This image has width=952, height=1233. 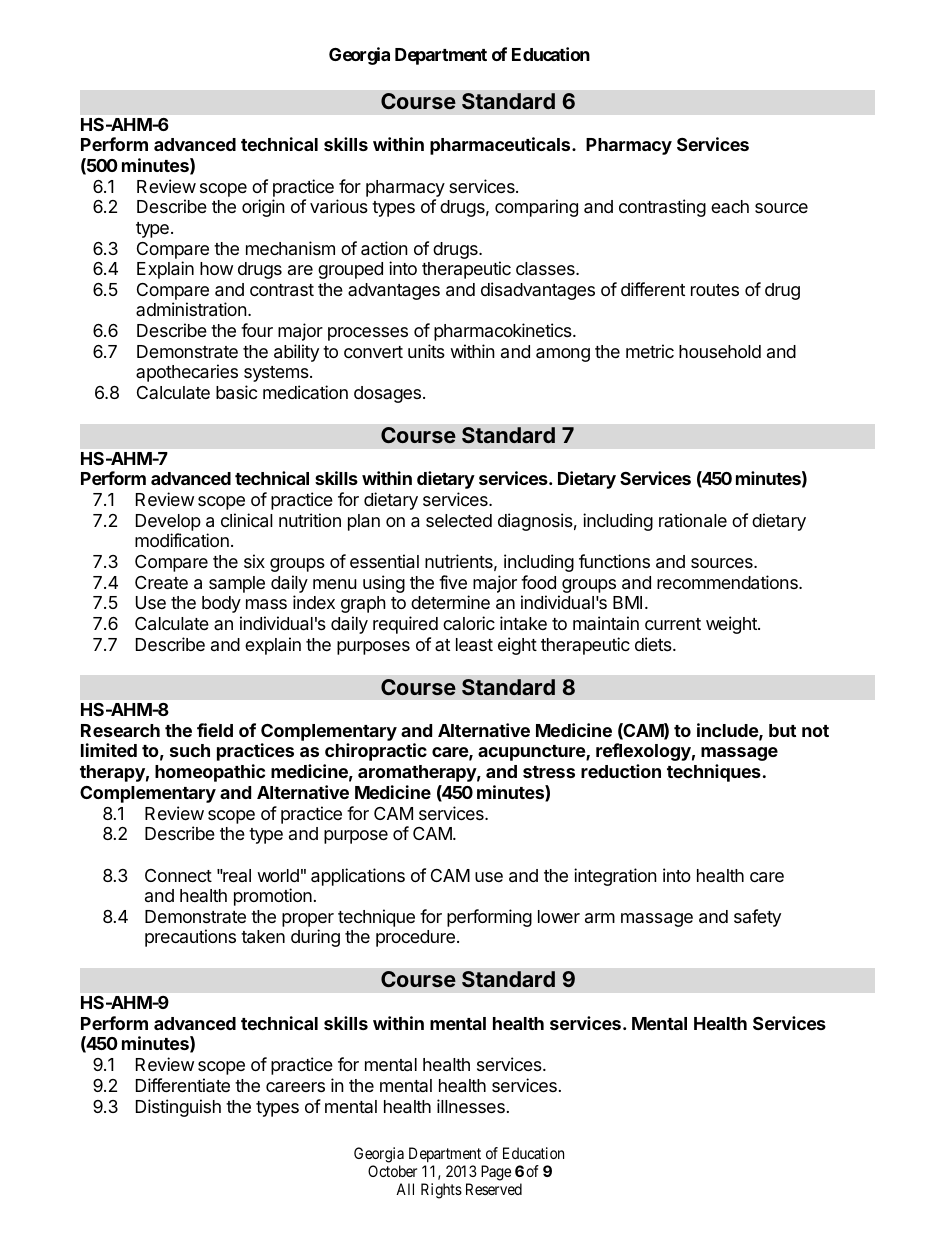 I want to click on Distinguish, so click(x=178, y=1108).
